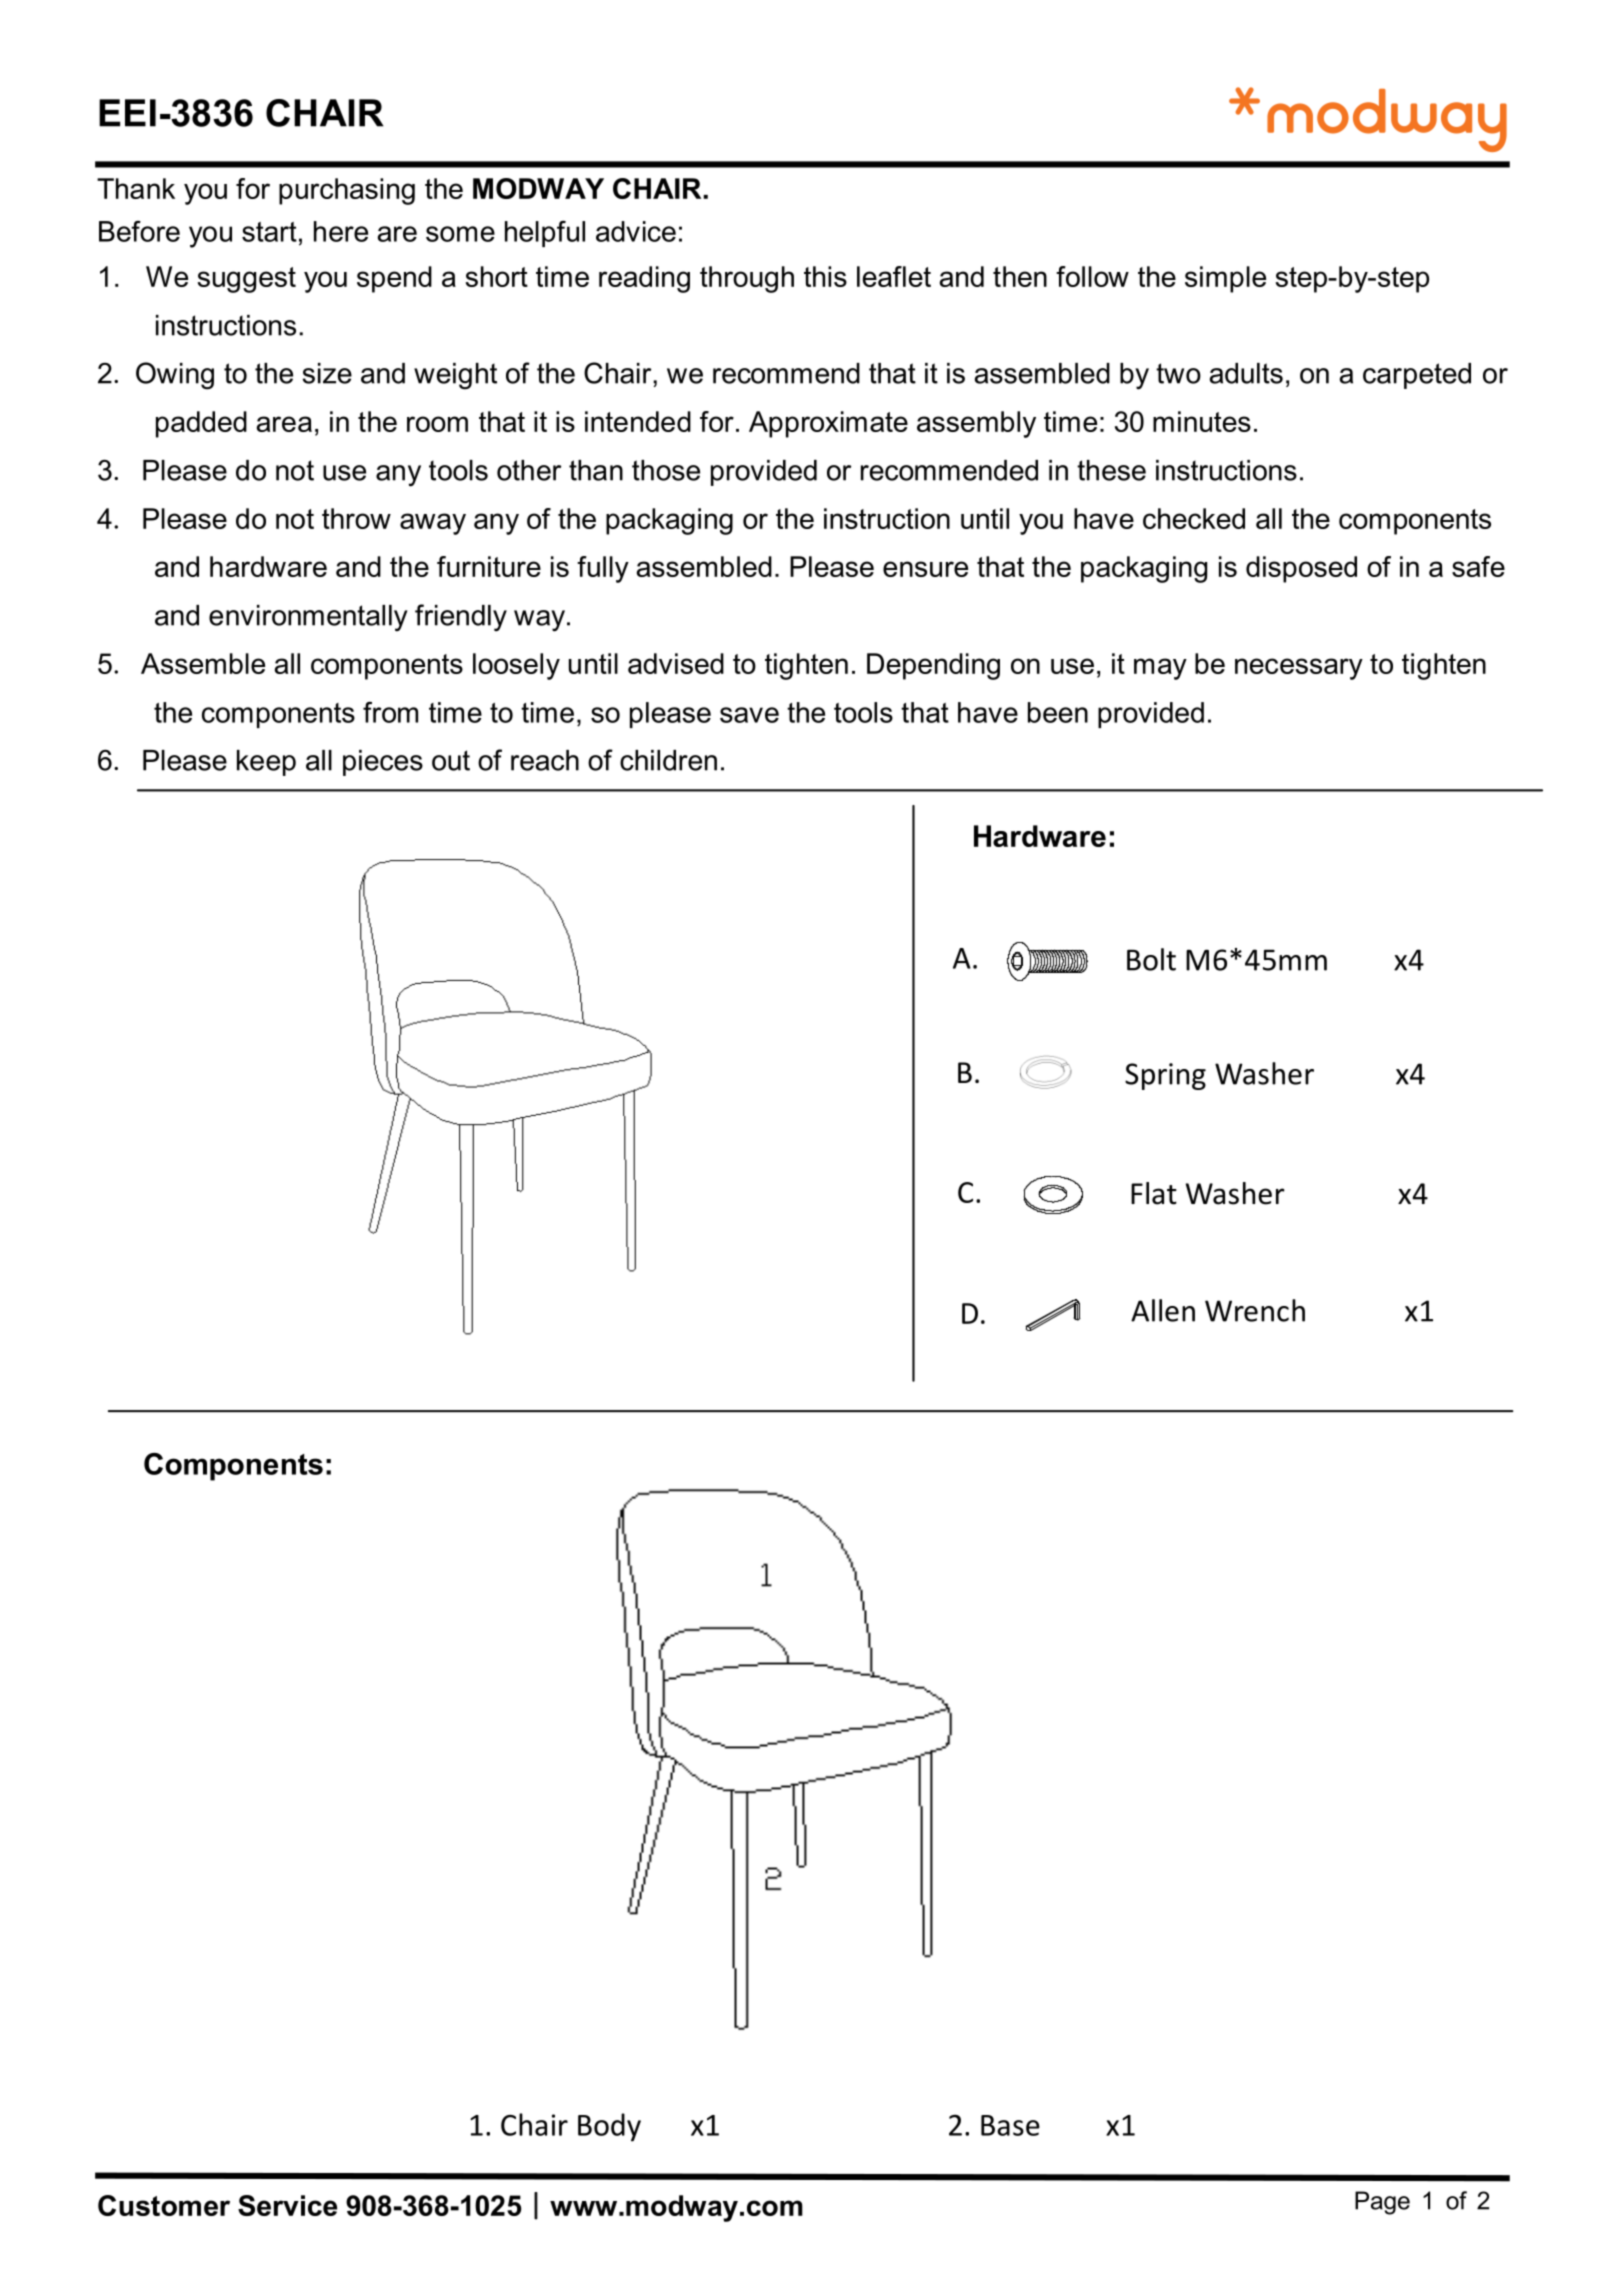 Image resolution: width=1605 pixels, height=2271 pixels. What do you see at coordinates (287, 2205) in the image?
I see `Service` at bounding box center [287, 2205].
